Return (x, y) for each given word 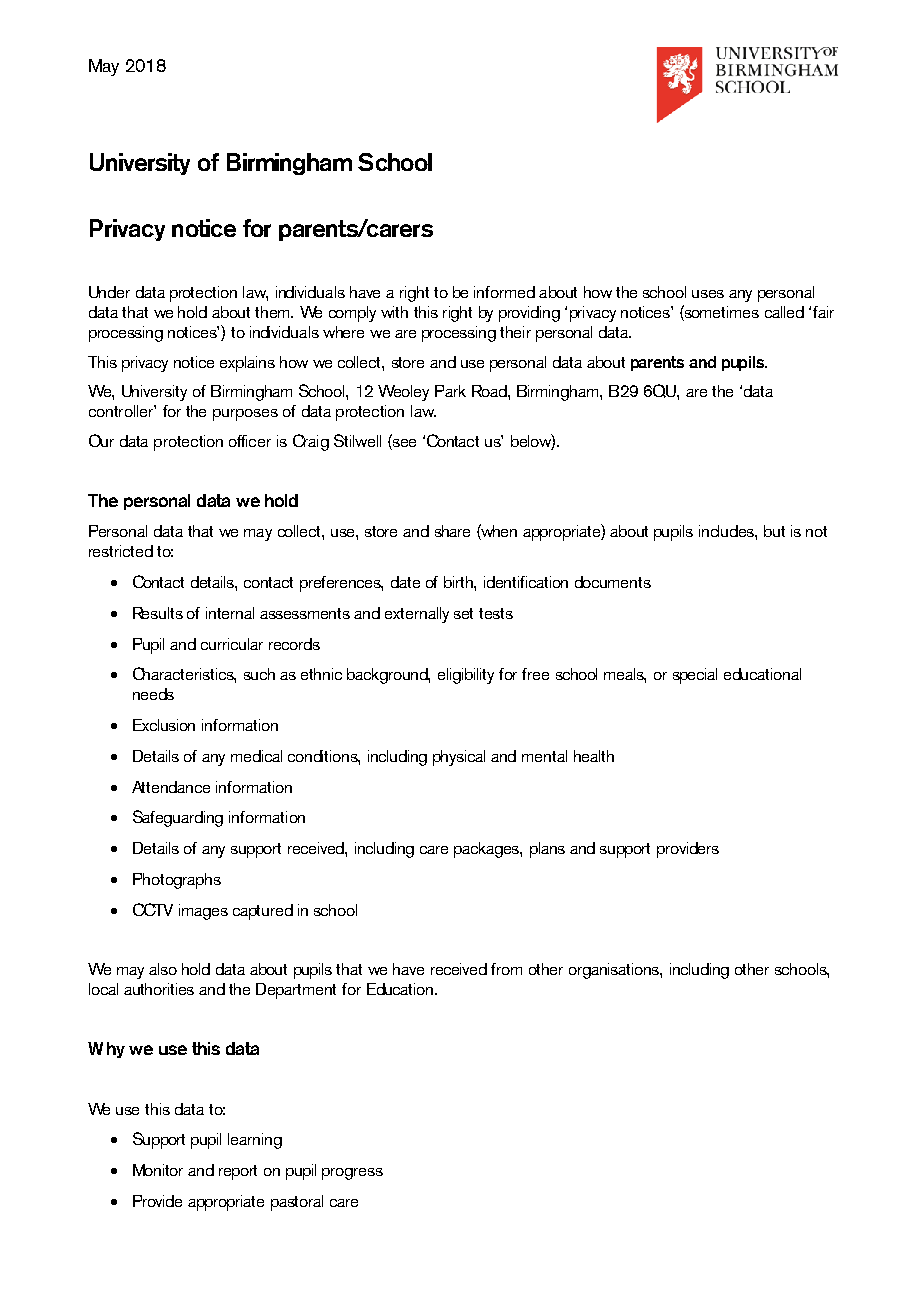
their (515, 332)
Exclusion (164, 725)
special (695, 676)
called (784, 312)
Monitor (158, 1170)
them (273, 312)
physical (459, 758)
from (506, 969)
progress (352, 1174)
